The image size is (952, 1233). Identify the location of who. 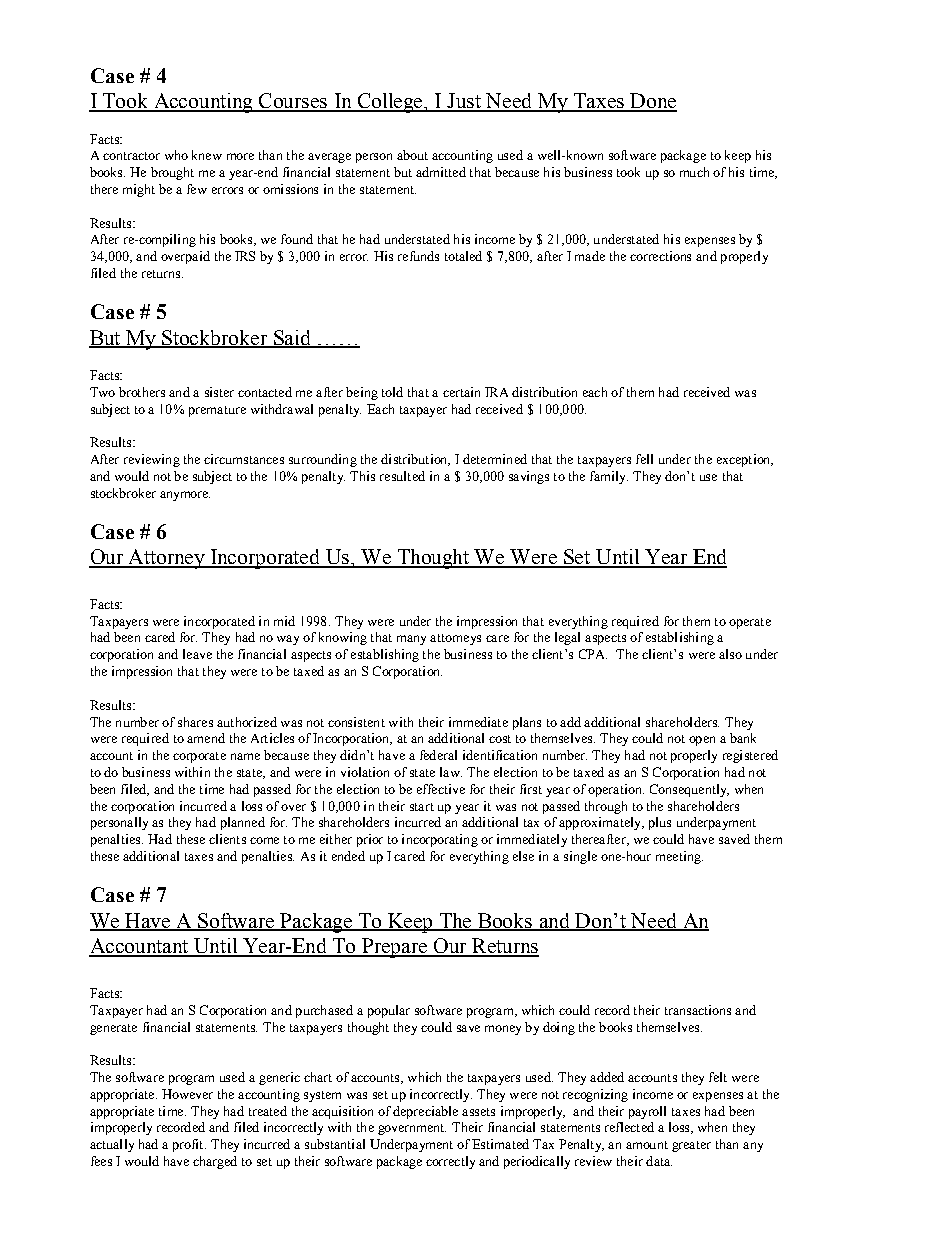
(176, 155).
